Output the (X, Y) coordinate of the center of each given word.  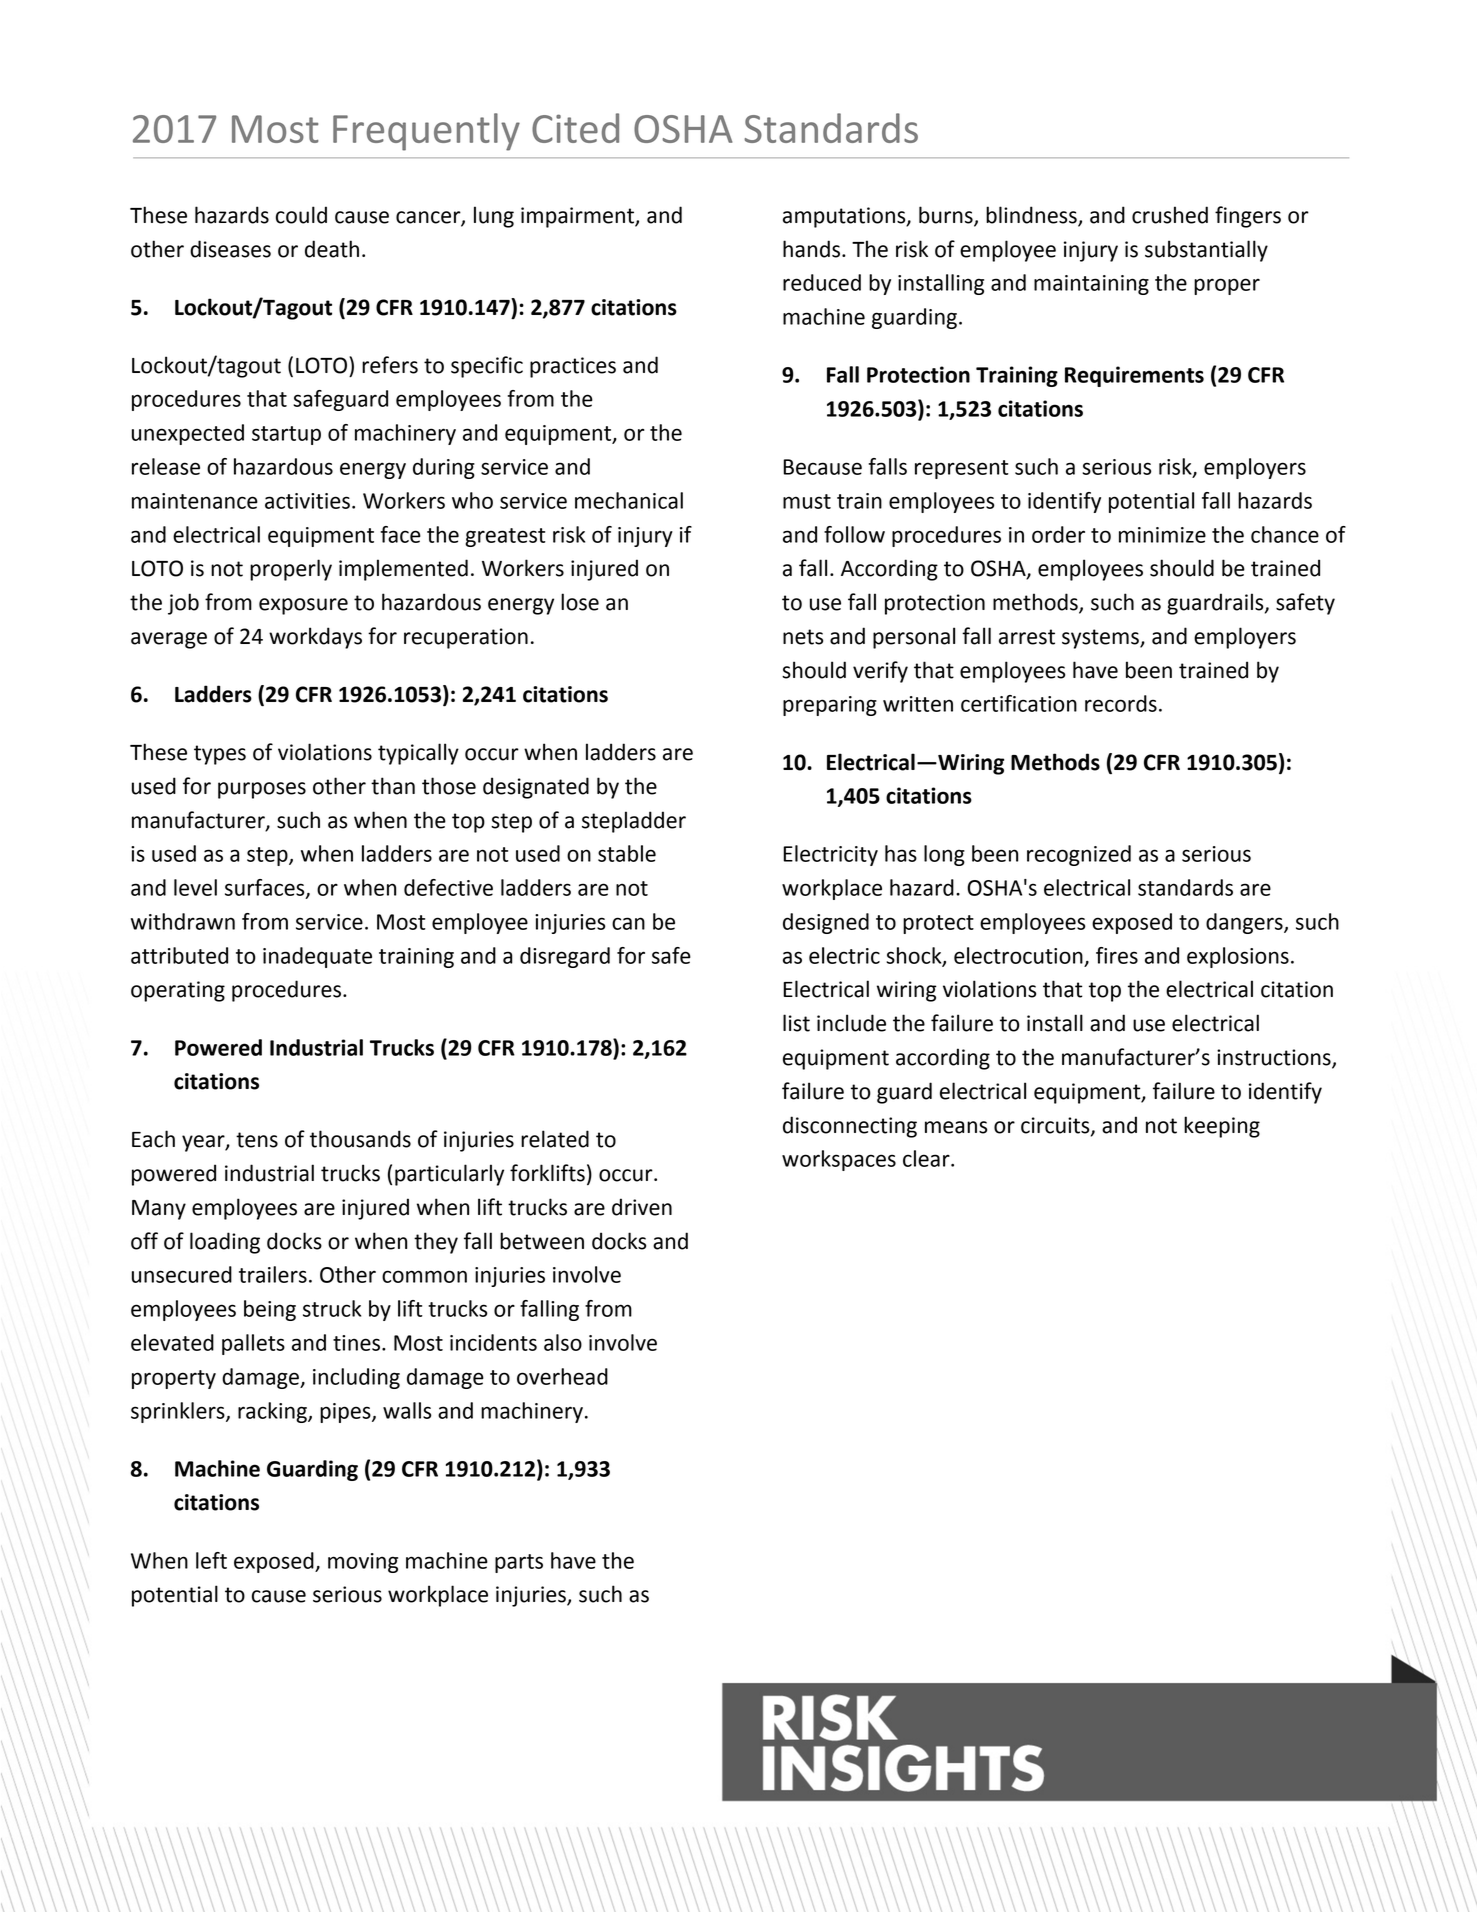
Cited (575, 128)
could (301, 215)
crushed (1170, 215)
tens (257, 1140)
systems (1101, 639)
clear (927, 1158)
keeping (1222, 1127)
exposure (303, 606)
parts (519, 1563)
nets (803, 637)
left (211, 1560)
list (796, 1023)
